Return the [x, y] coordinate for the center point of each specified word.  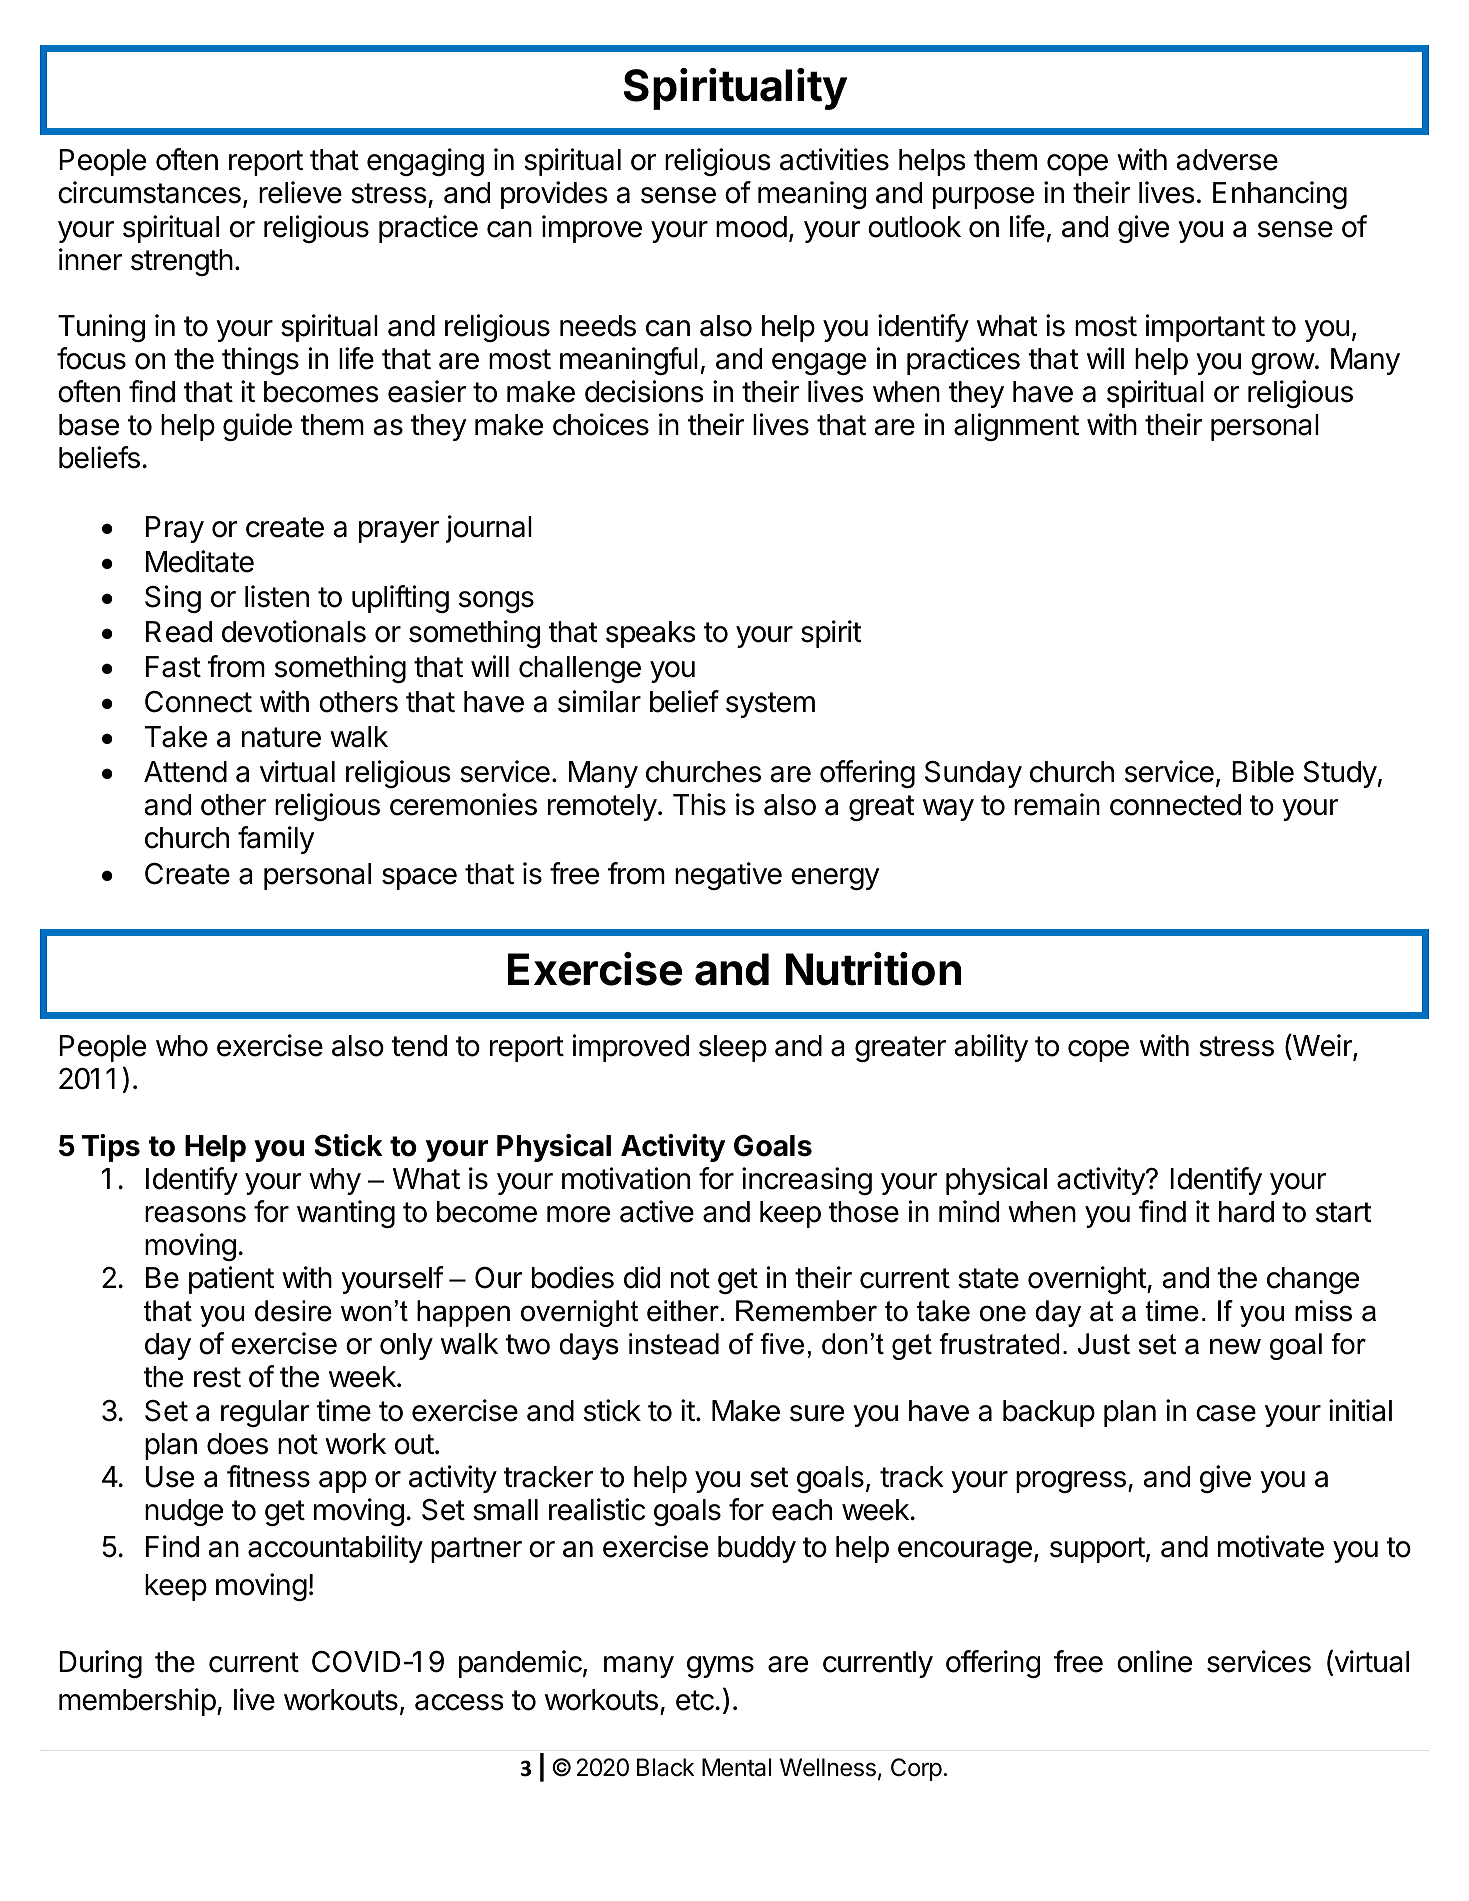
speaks [651, 634]
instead [674, 1344]
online [1154, 1661]
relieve [300, 192]
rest [217, 1377]
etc [696, 1700]
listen [277, 596]
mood [751, 227]
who [182, 1046]
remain [1057, 804]
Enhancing [1280, 195]
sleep [733, 1048]
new [1235, 1346]
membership [137, 1702]
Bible [1263, 771]
